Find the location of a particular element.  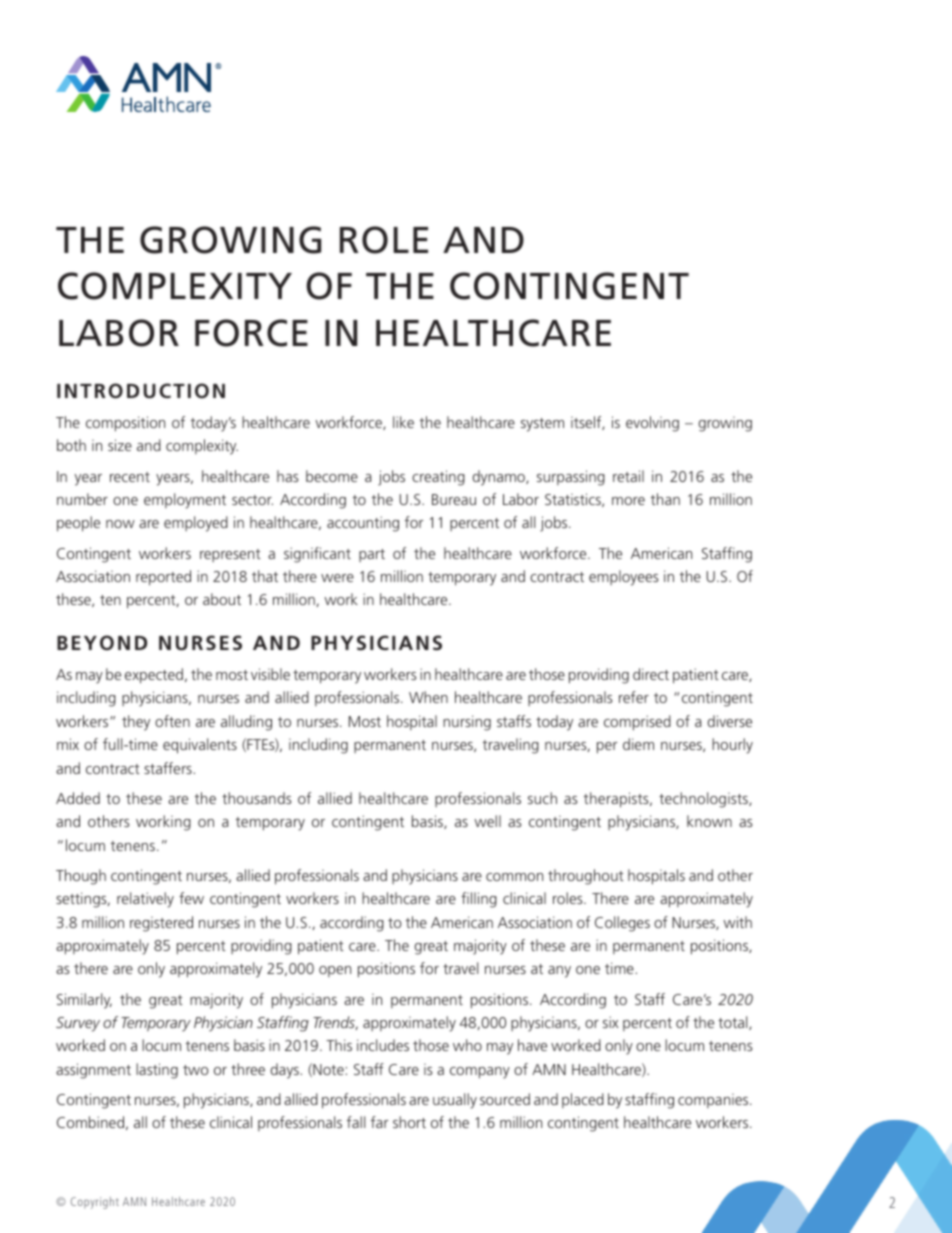

short is located at coordinates (409, 1122).
